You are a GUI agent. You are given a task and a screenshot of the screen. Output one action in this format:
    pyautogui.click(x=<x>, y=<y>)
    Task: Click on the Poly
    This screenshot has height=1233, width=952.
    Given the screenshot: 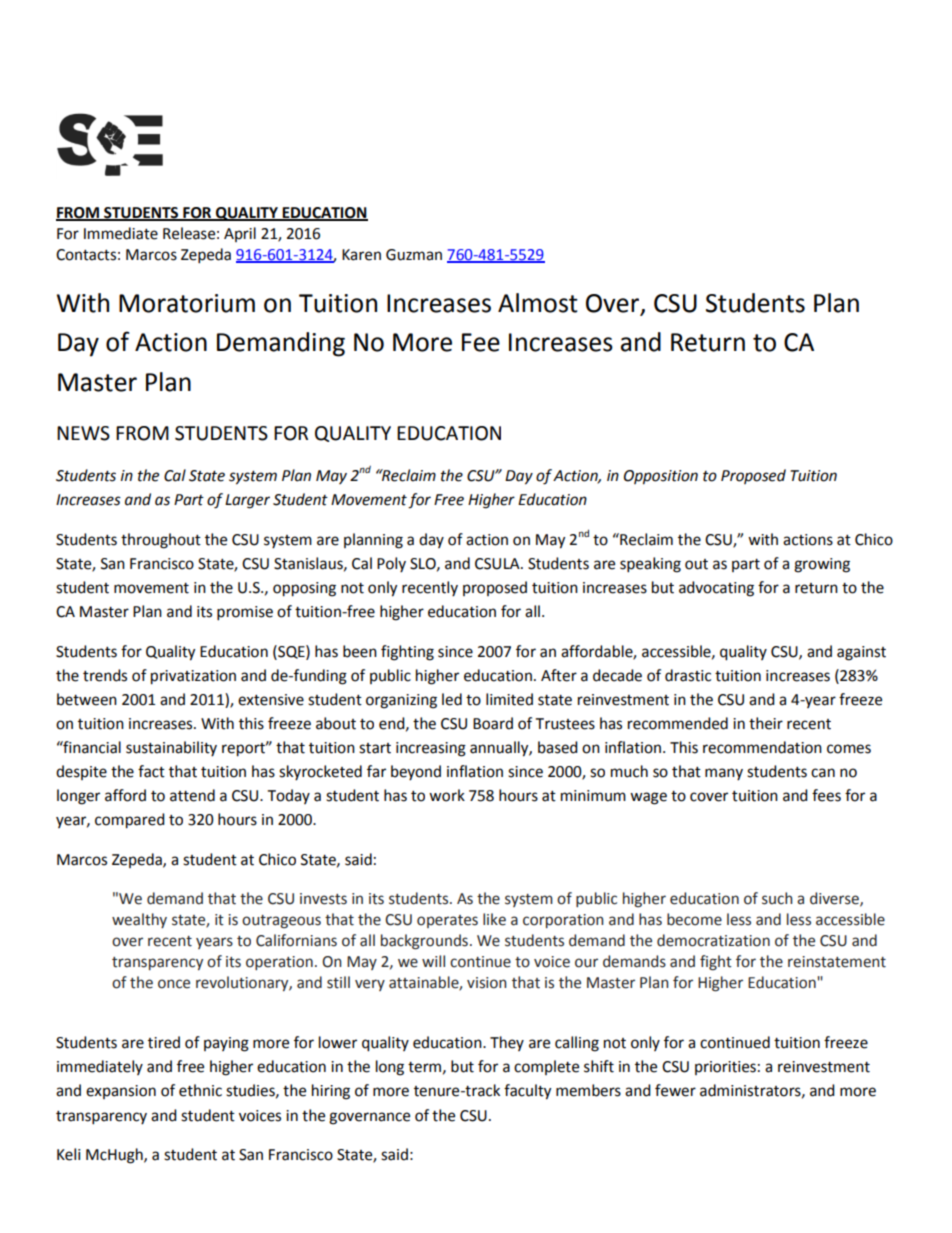 What is the action you would take?
    pyautogui.click(x=391, y=564)
